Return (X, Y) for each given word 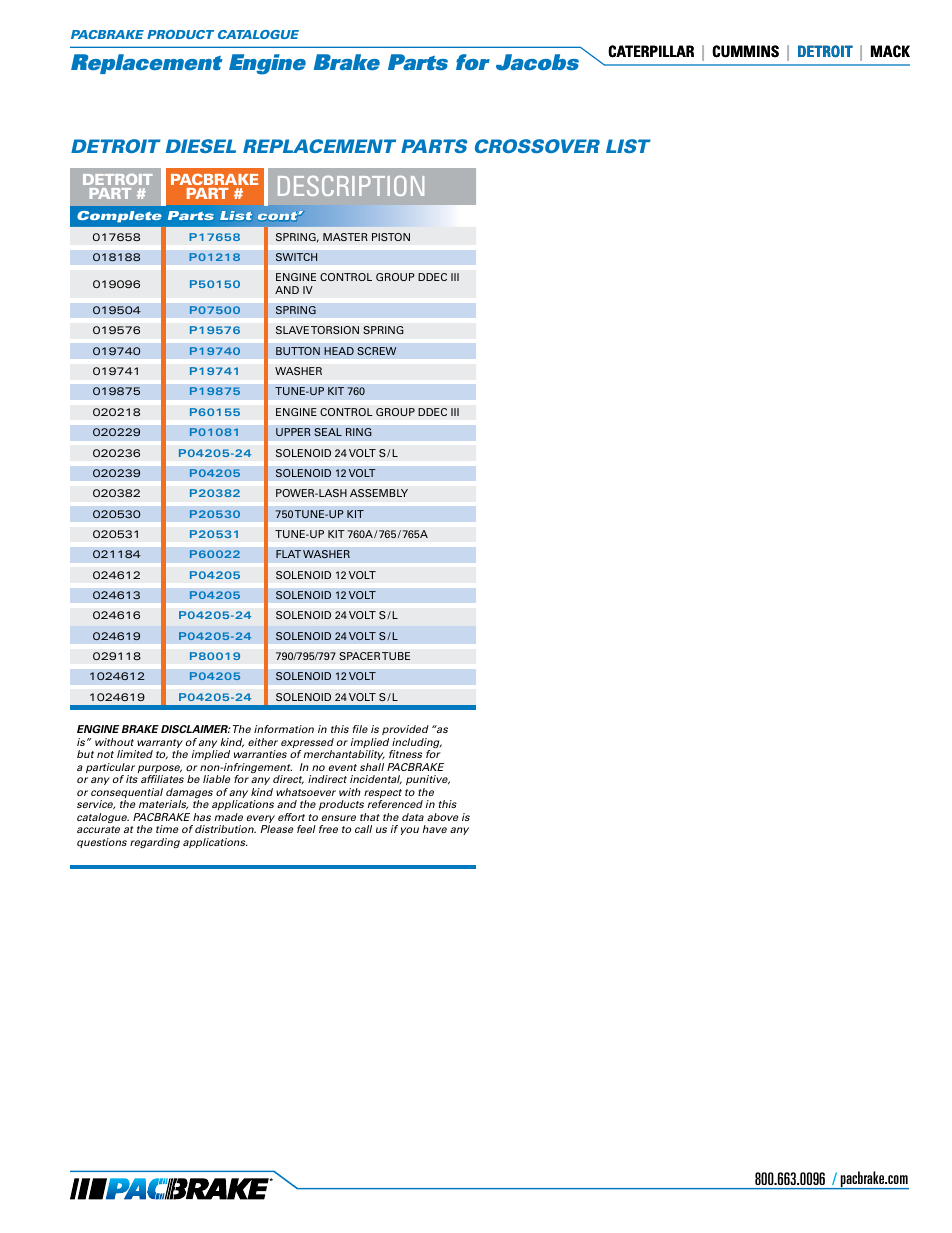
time (167, 829)
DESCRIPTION (351, 186)
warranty (159, 745)
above (443, 817)
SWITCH (296, 257)
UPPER (293, 432)
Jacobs (537, 62)
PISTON (391, 237)
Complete (119, 217)
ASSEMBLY (379, 493)
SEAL (328, 432)
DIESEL (201, 146)
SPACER (359, 656)
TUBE (396, 656)
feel (306, 829)
